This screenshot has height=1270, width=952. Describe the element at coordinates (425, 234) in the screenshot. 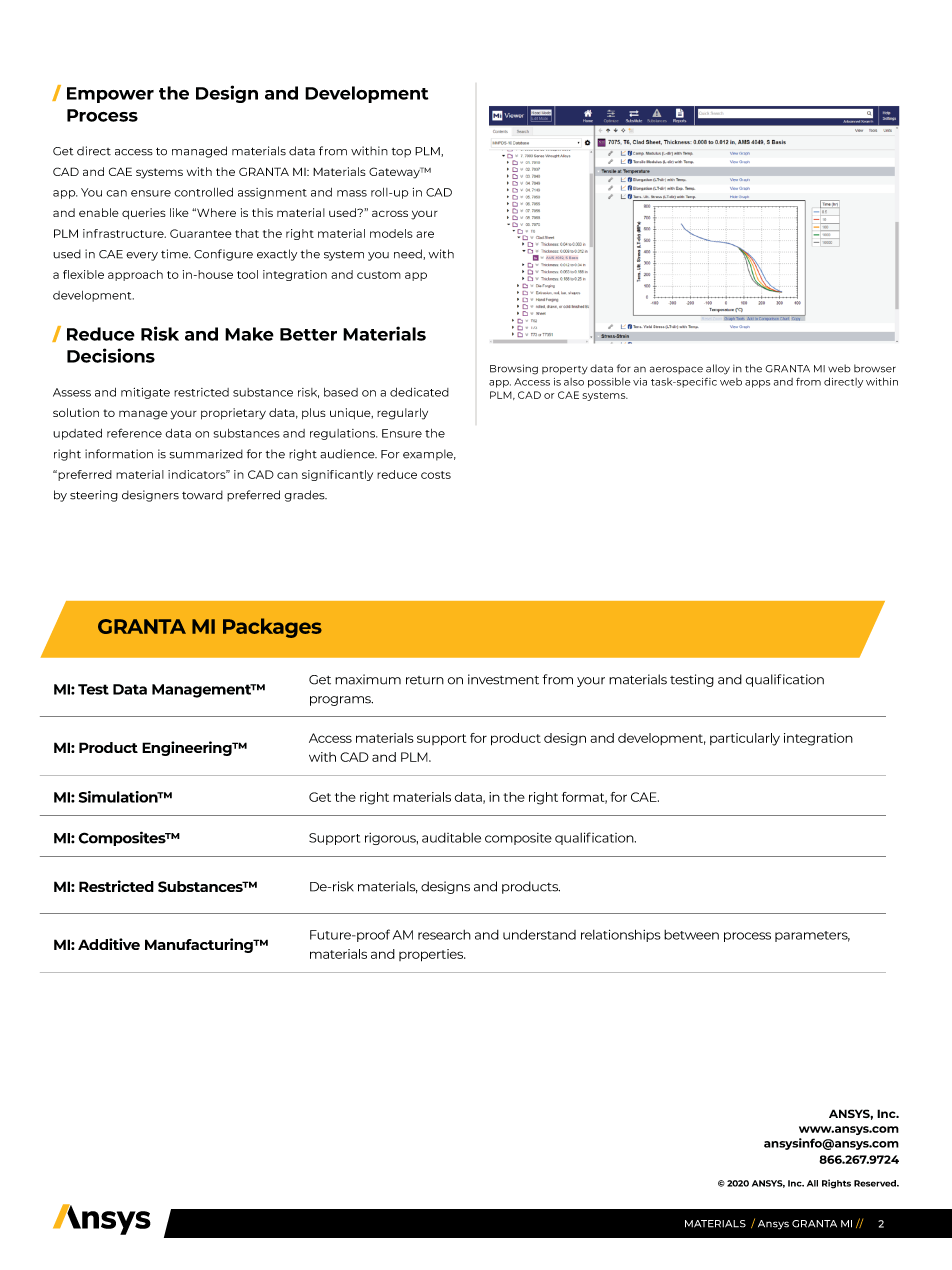

I see `are` at that location.
